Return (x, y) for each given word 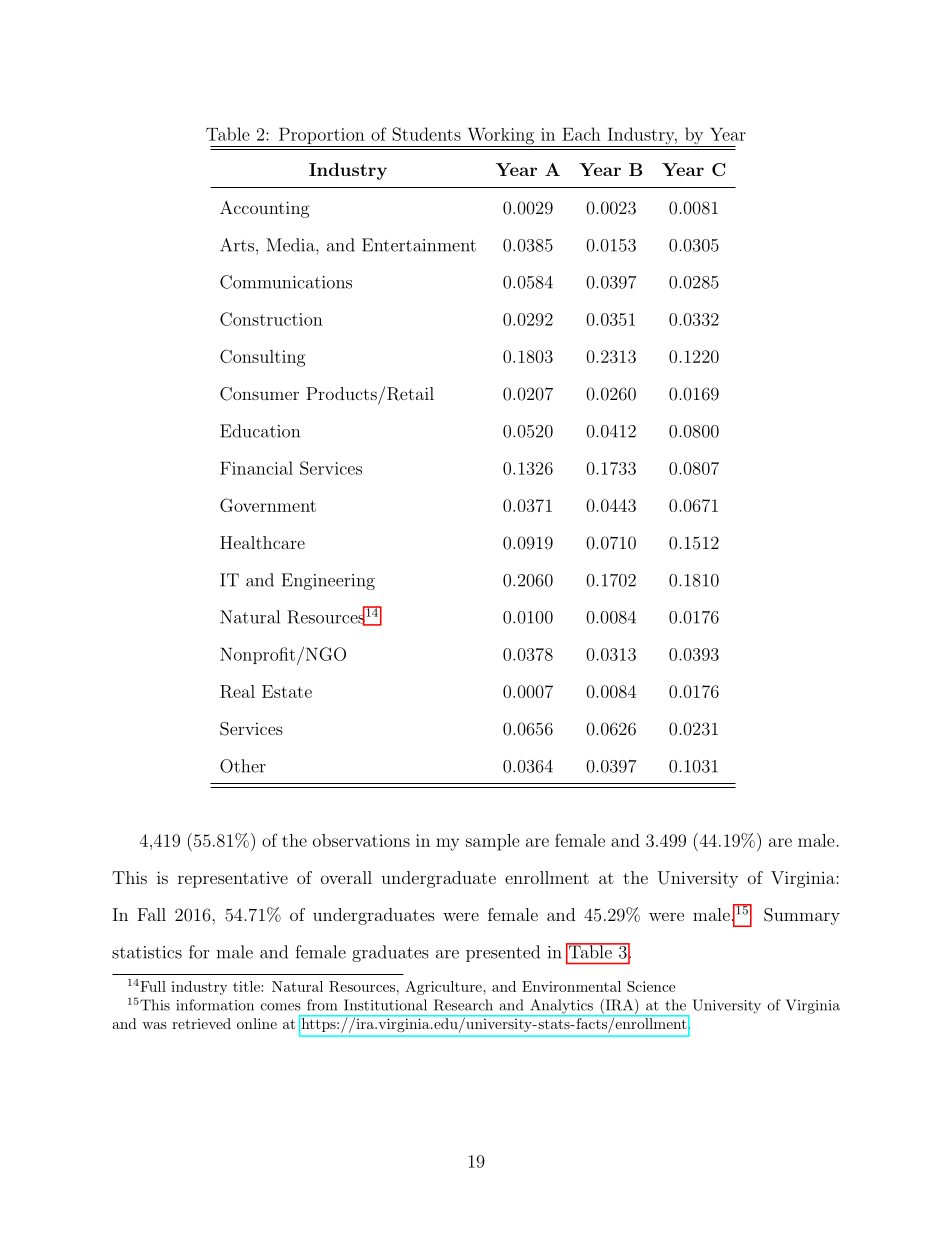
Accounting (265, 209)
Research (463, 1005)
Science (651, 986)
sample (493, 842)
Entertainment (419, 245)
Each (581, 134)
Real (237, 691)
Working (500, 137)
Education (260, 431)
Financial (256, 468)
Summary (802, 916)
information (215, 1005)
